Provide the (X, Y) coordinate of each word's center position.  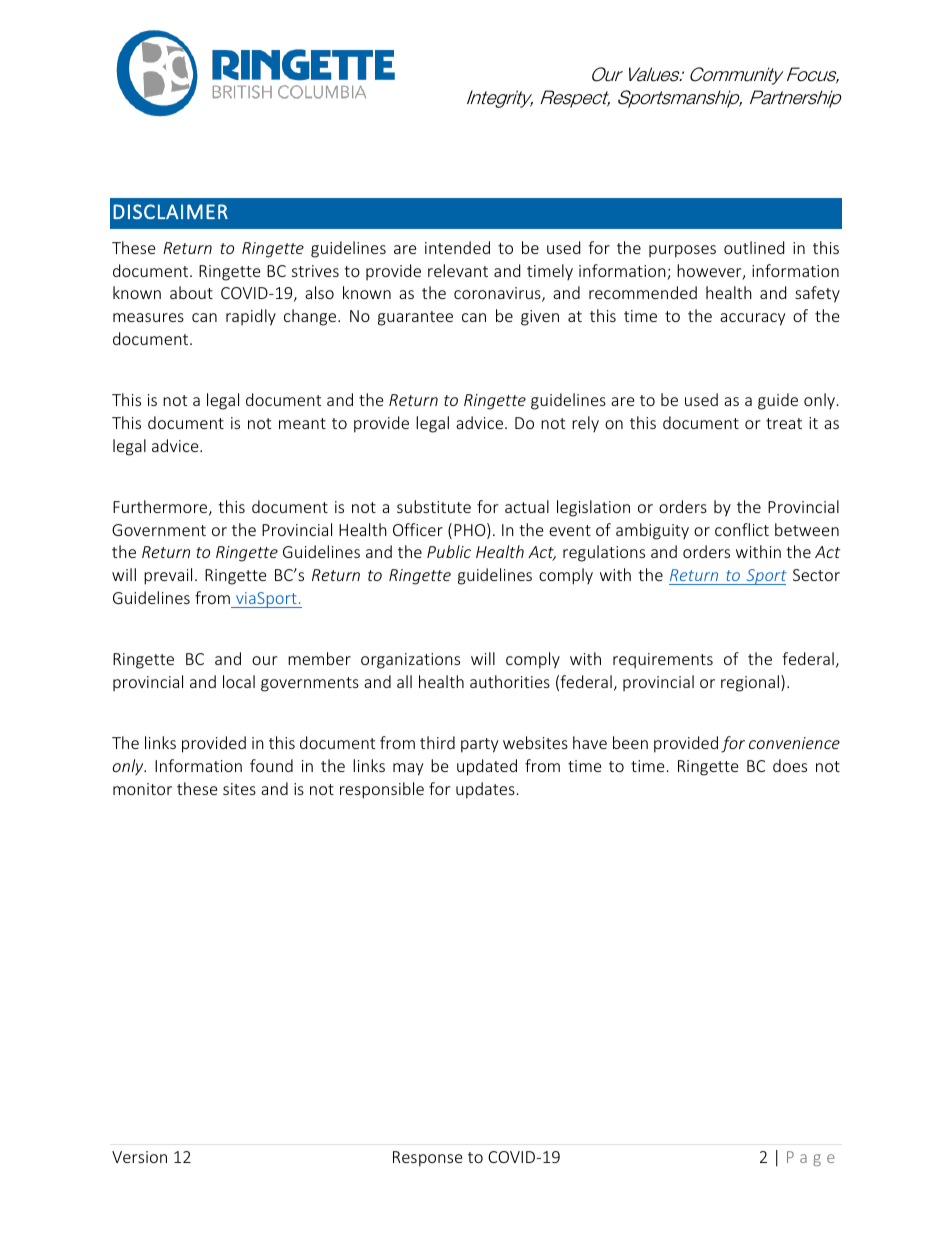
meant (302, 423)
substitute (434, 506)
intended (457, 247)
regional (750, 683)
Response (427, 1159)
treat (784, 423)
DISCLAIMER (170, 211)
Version (139, 1157)
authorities (510, 681)
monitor (142, 789)
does (790, 765)
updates (485, 790)
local (239, 681)
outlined (754, 247)
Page (811, 1158)
